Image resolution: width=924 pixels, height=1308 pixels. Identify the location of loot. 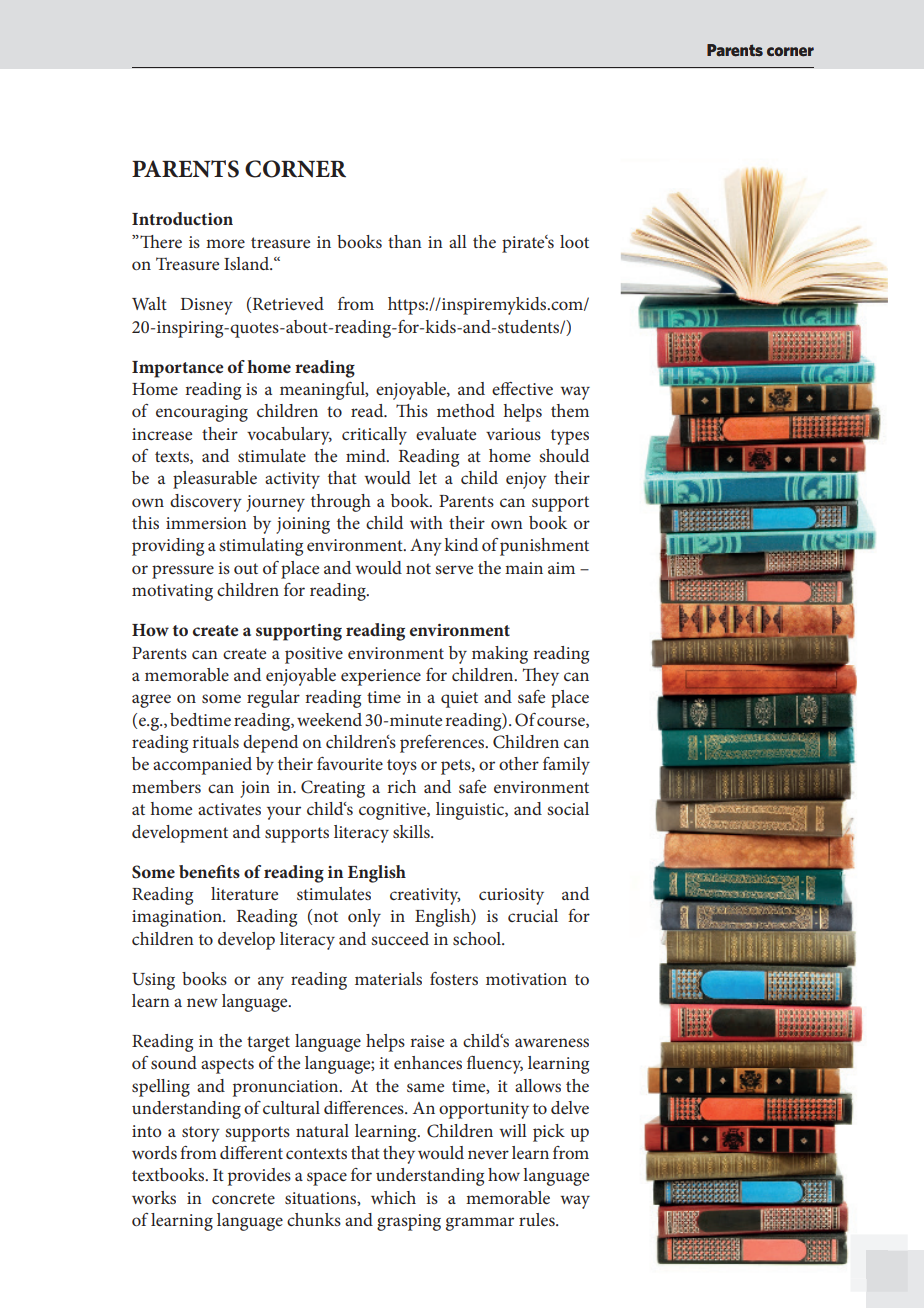
(574, 241).
